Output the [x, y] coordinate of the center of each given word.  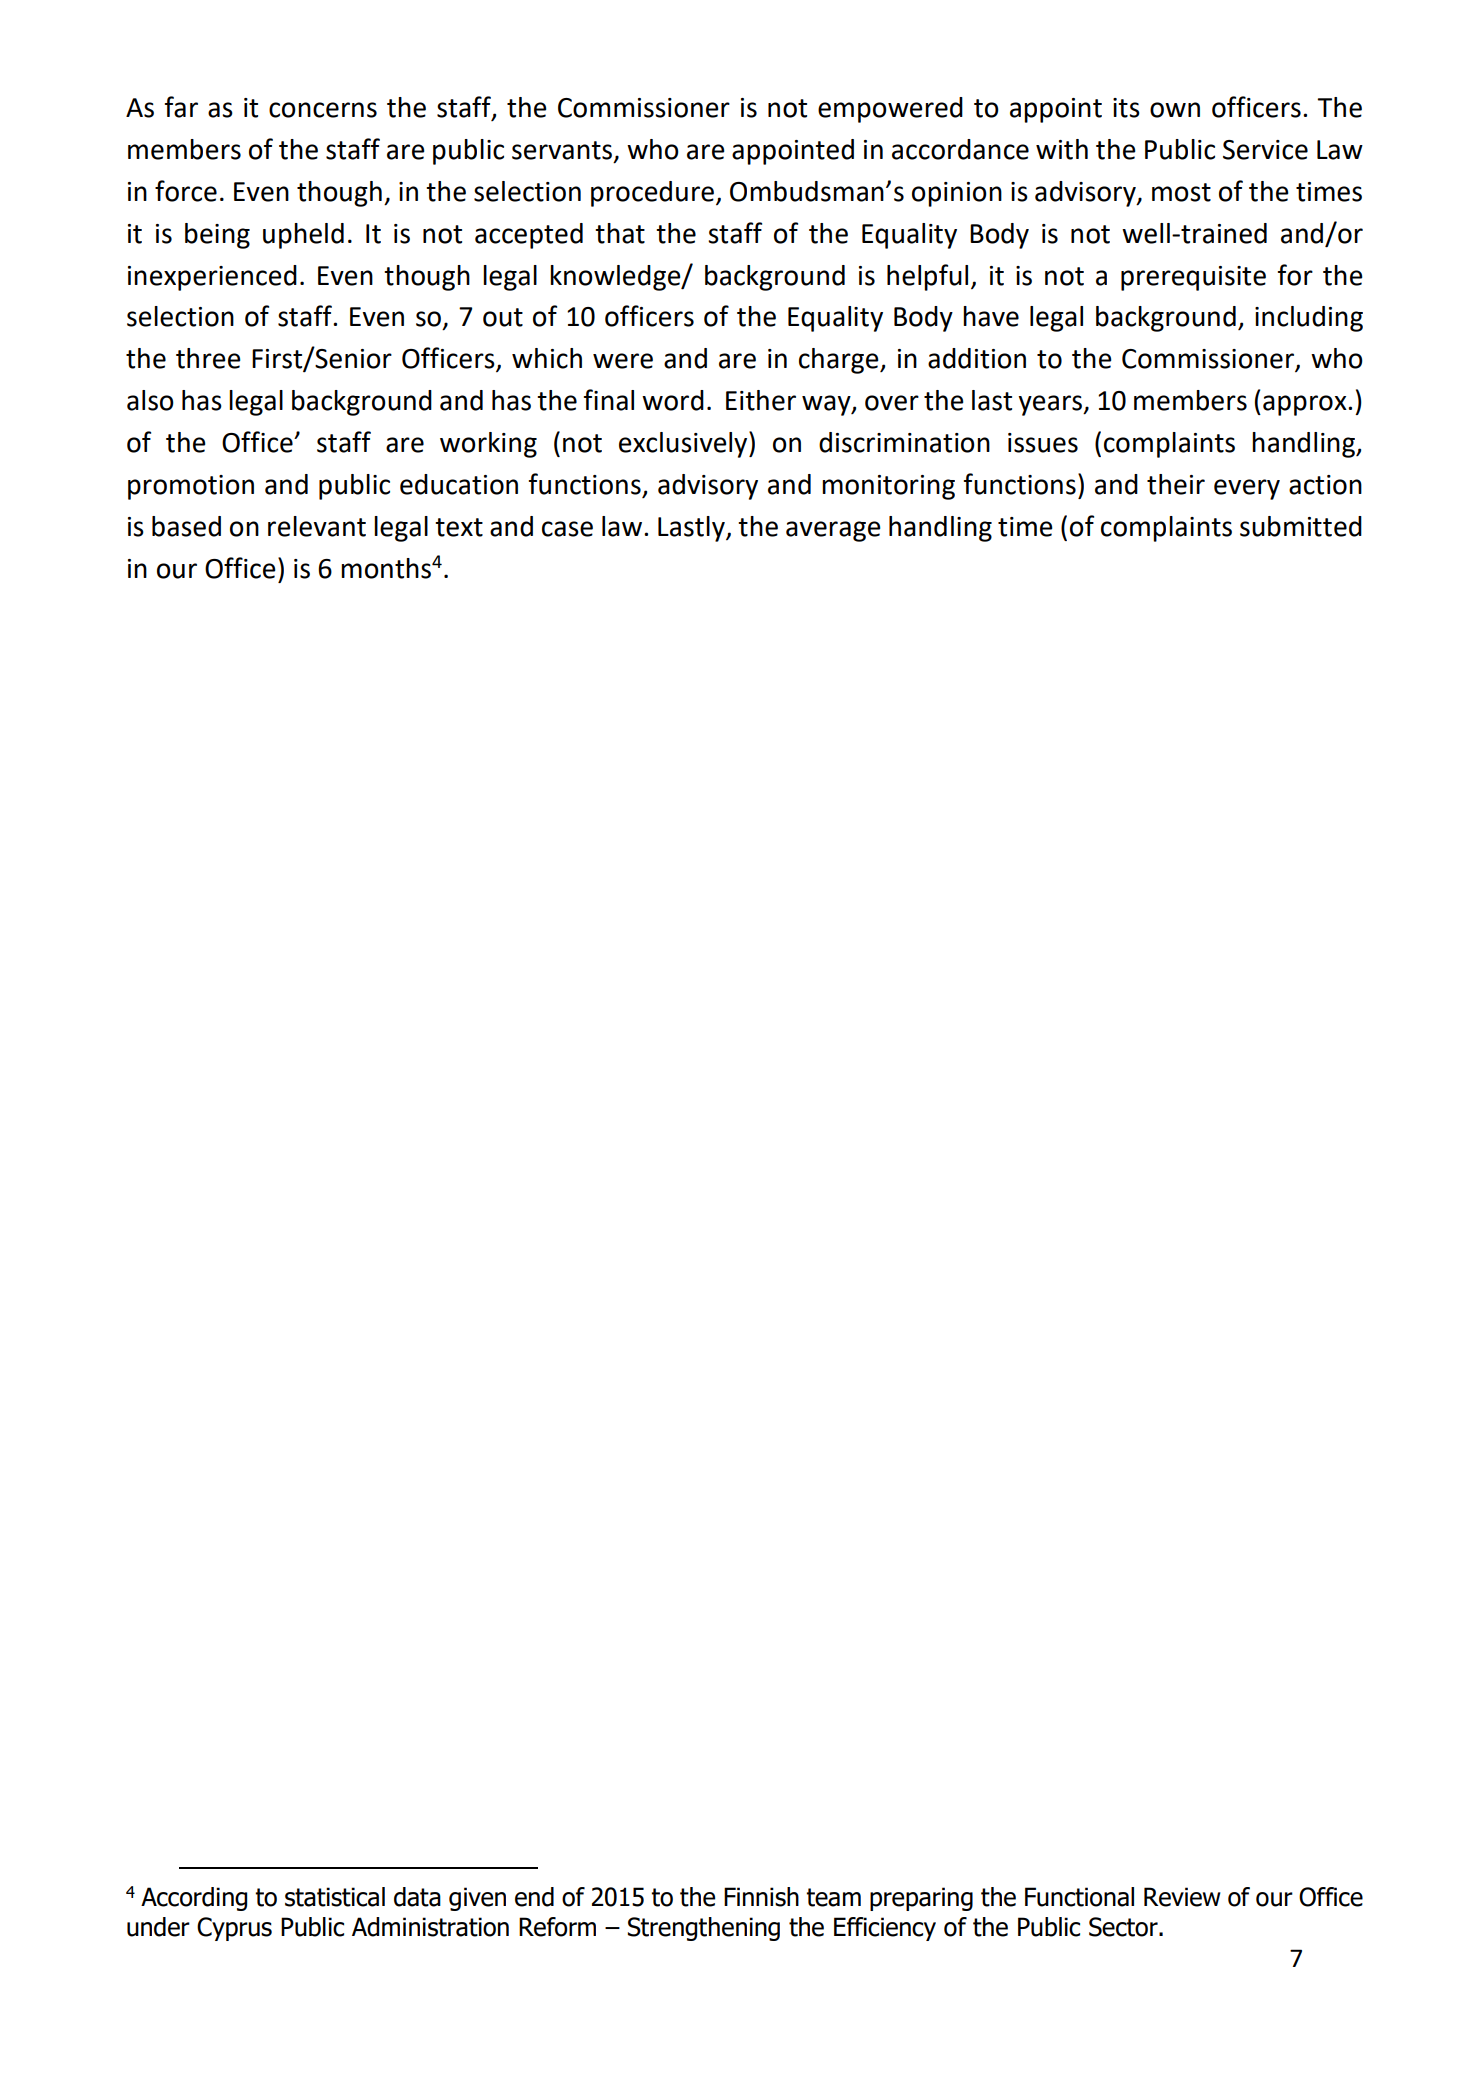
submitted [1301, 526]
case [567, 529]
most [1181, 192]
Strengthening [704, 1929]
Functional [1079, 1897]
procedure [652, 194]
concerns [323, 110]
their [1176, 484]
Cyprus [234, 1929]
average [833, 531]
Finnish [761, 1897]
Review [1182, 1897]
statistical [335, 1897]
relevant [317, 526]
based [186, 526]
